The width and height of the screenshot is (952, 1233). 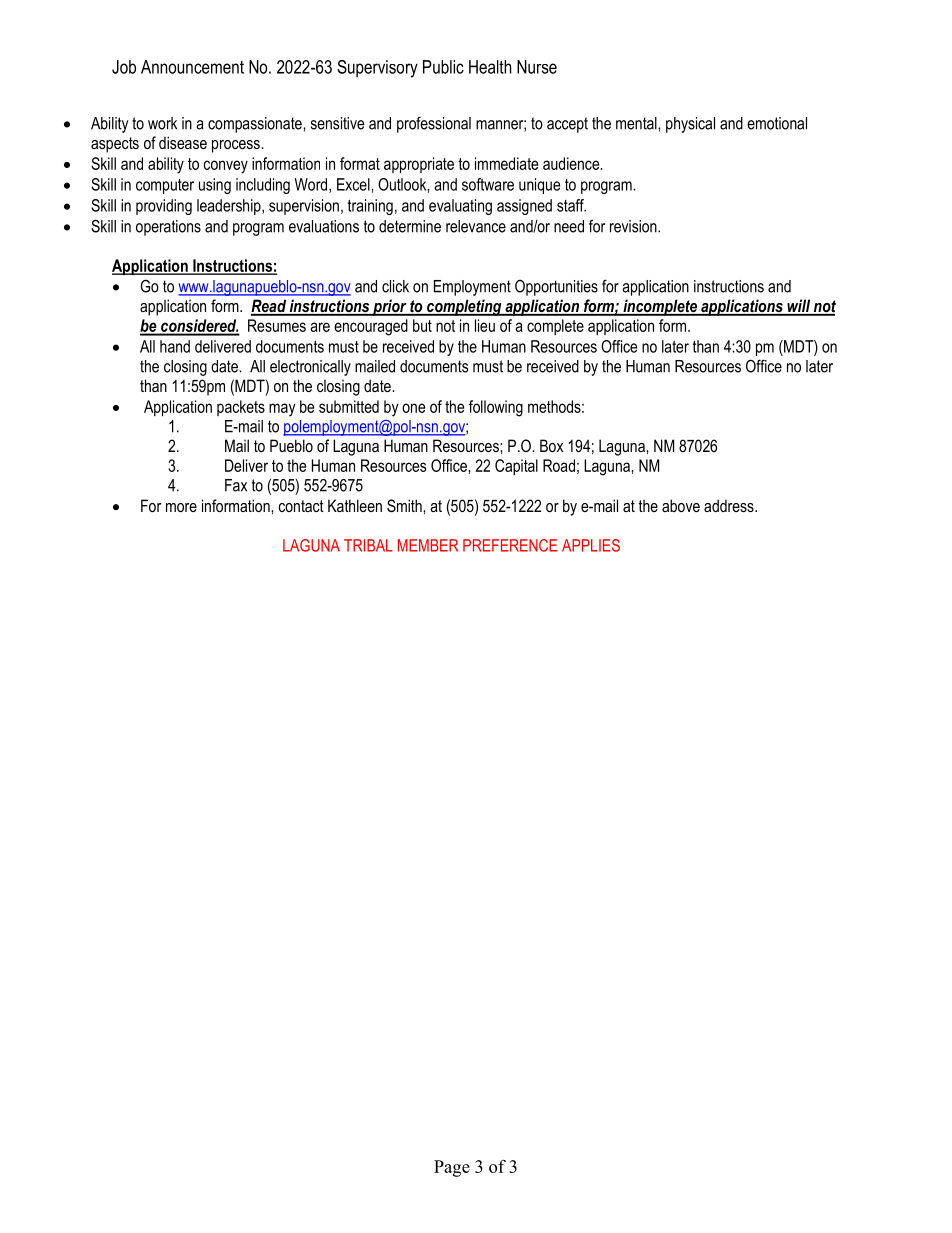 What do you see at coordinates (434, 124) in the screenshot?
I see `professional` at bounding box center [434, 124].
